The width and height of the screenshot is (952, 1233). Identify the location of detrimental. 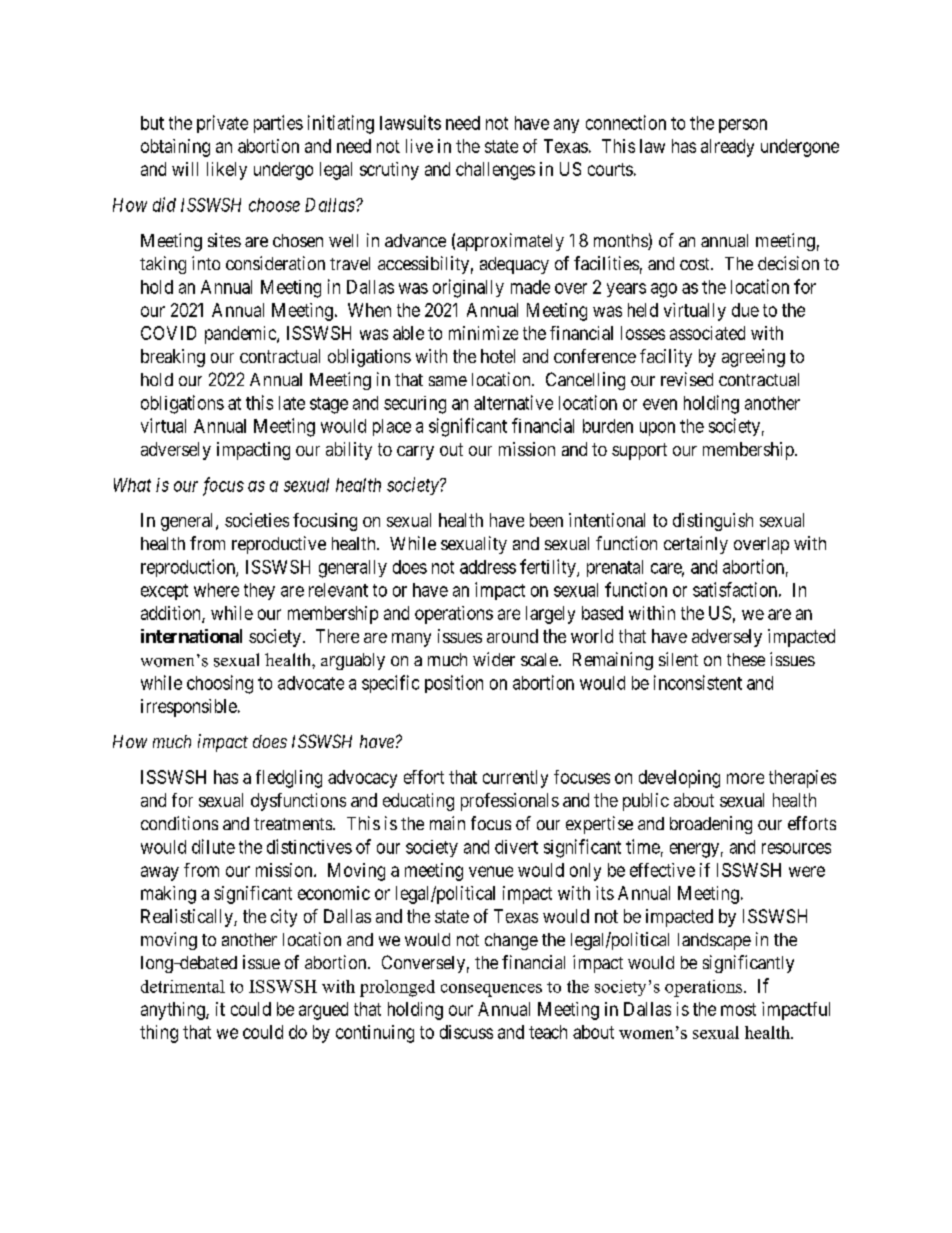
(183, 986).
